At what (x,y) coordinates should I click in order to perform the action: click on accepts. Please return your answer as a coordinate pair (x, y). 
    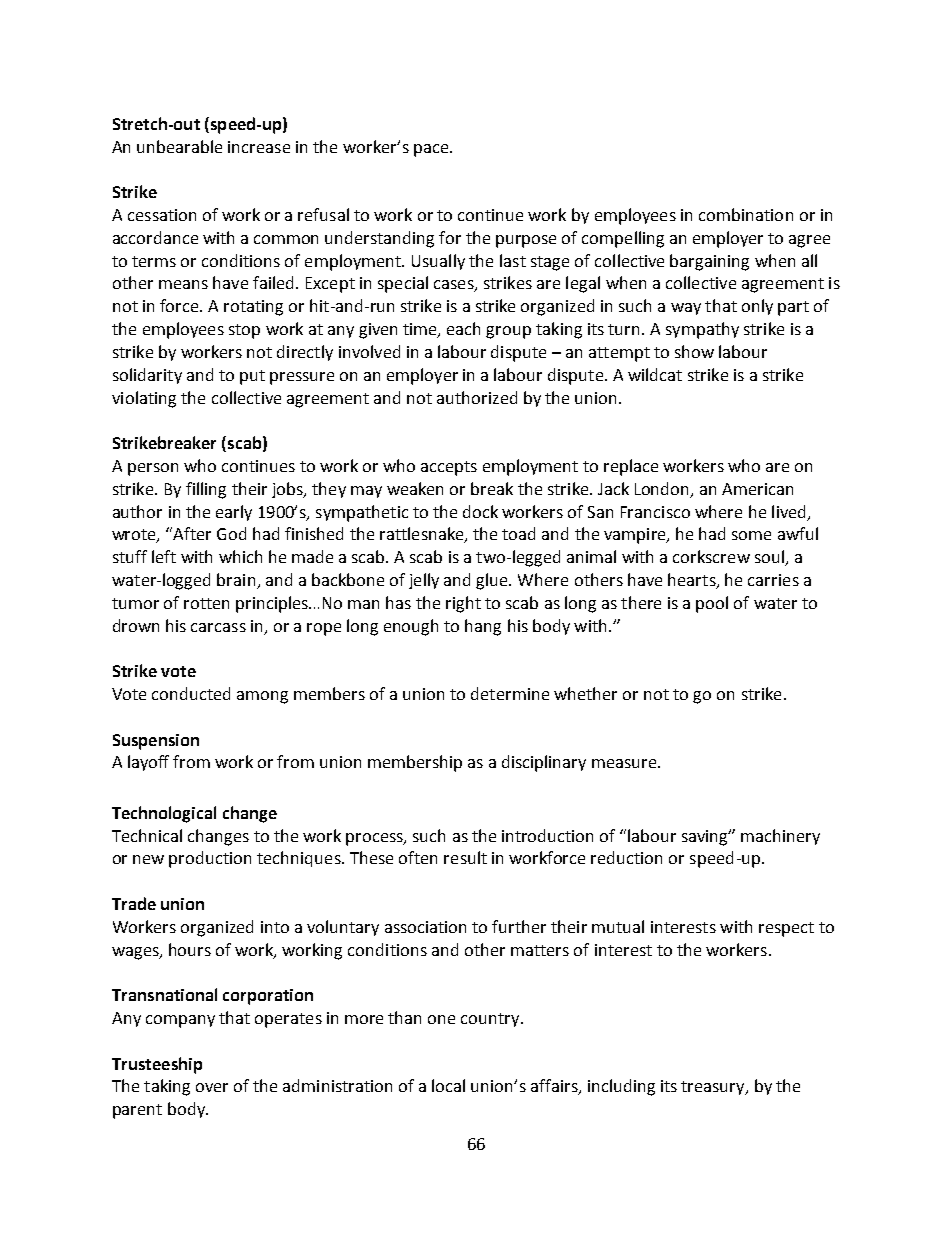
    Looking at the image, I should click on (449, 468).
